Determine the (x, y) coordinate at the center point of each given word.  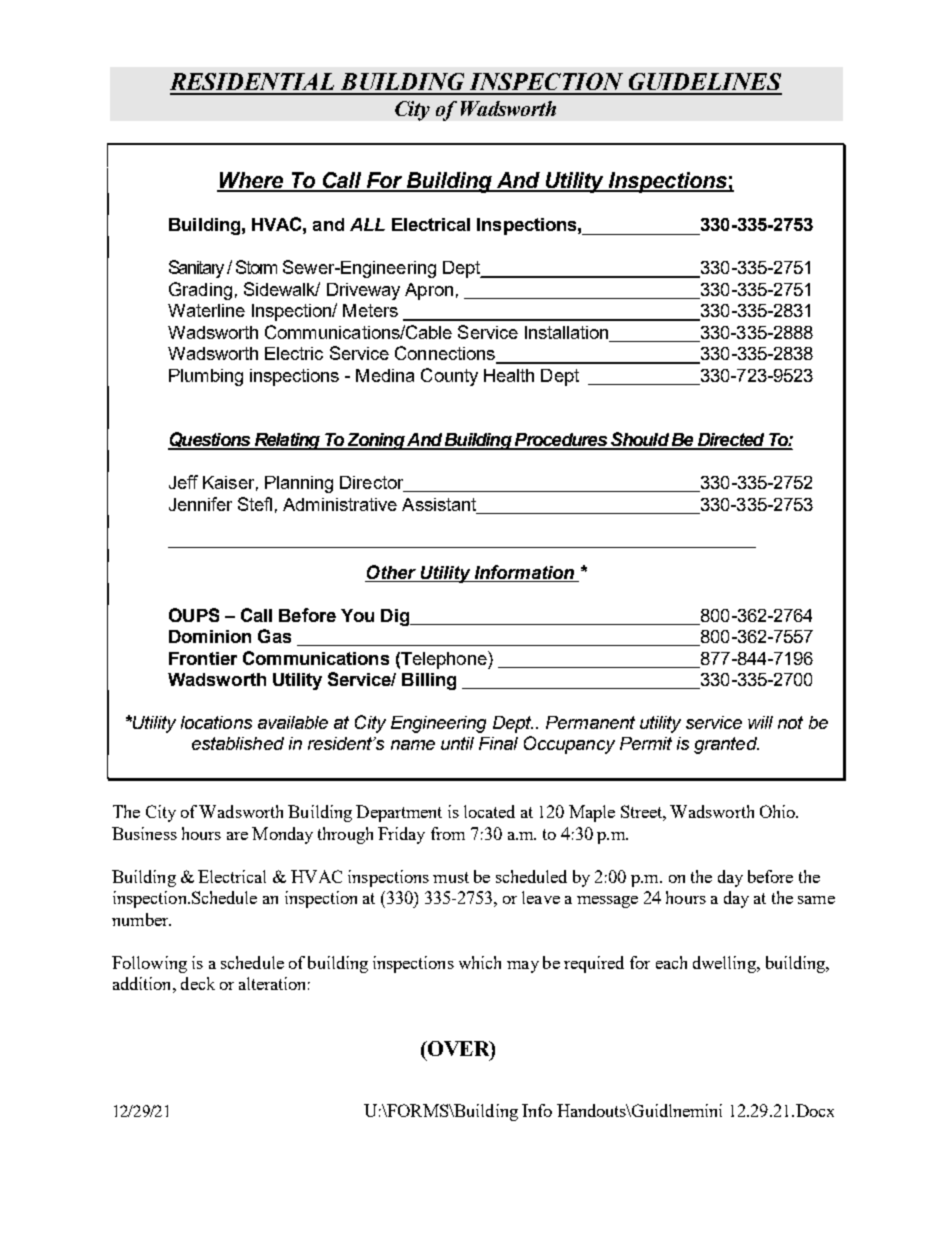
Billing (429, 681)
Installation (568, 334)
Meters (370, 310)
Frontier (203, 658)
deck (198, 983)
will (760, 722)
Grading (200, 291)
